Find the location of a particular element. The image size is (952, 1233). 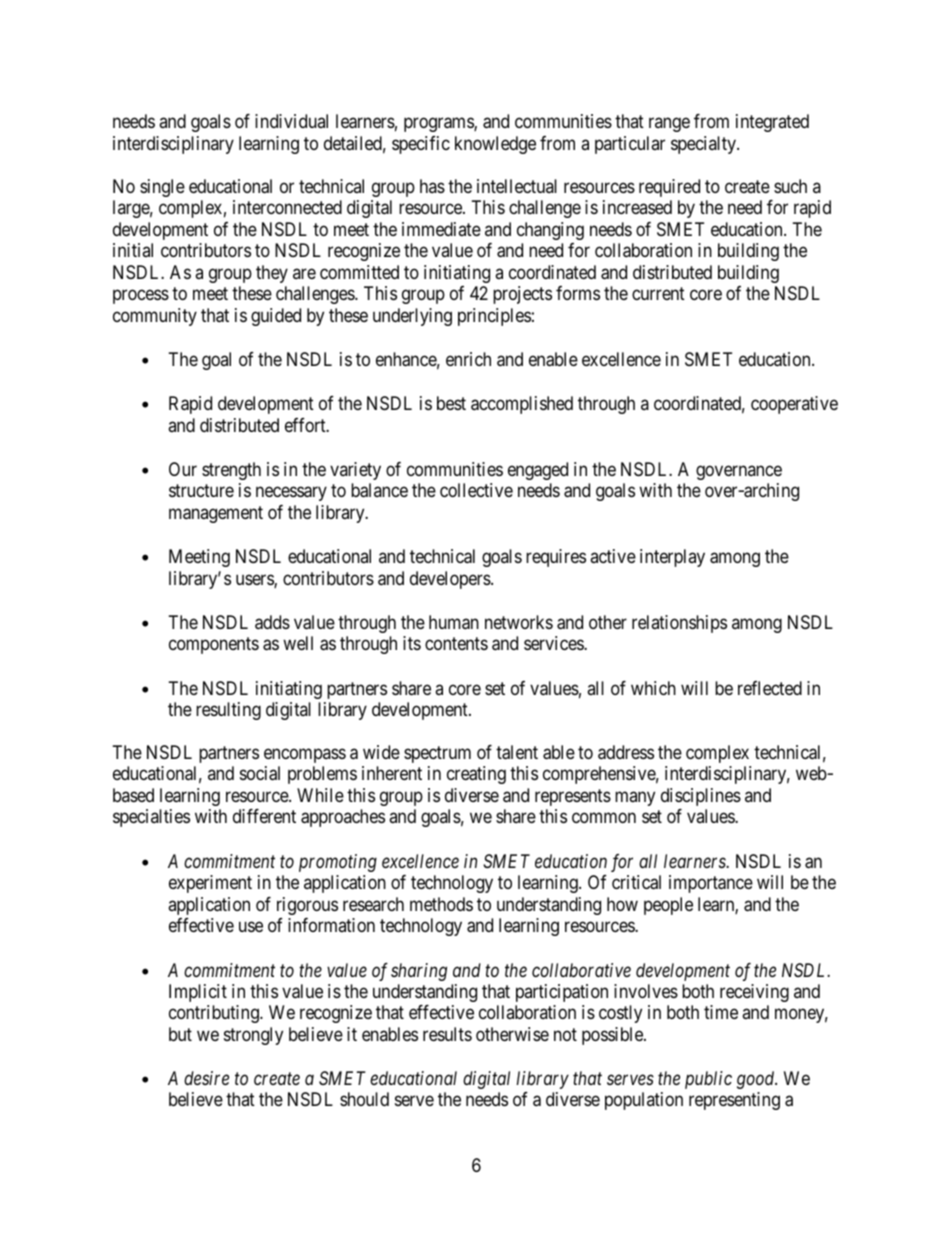

social is located at coordinates (260, 773).
